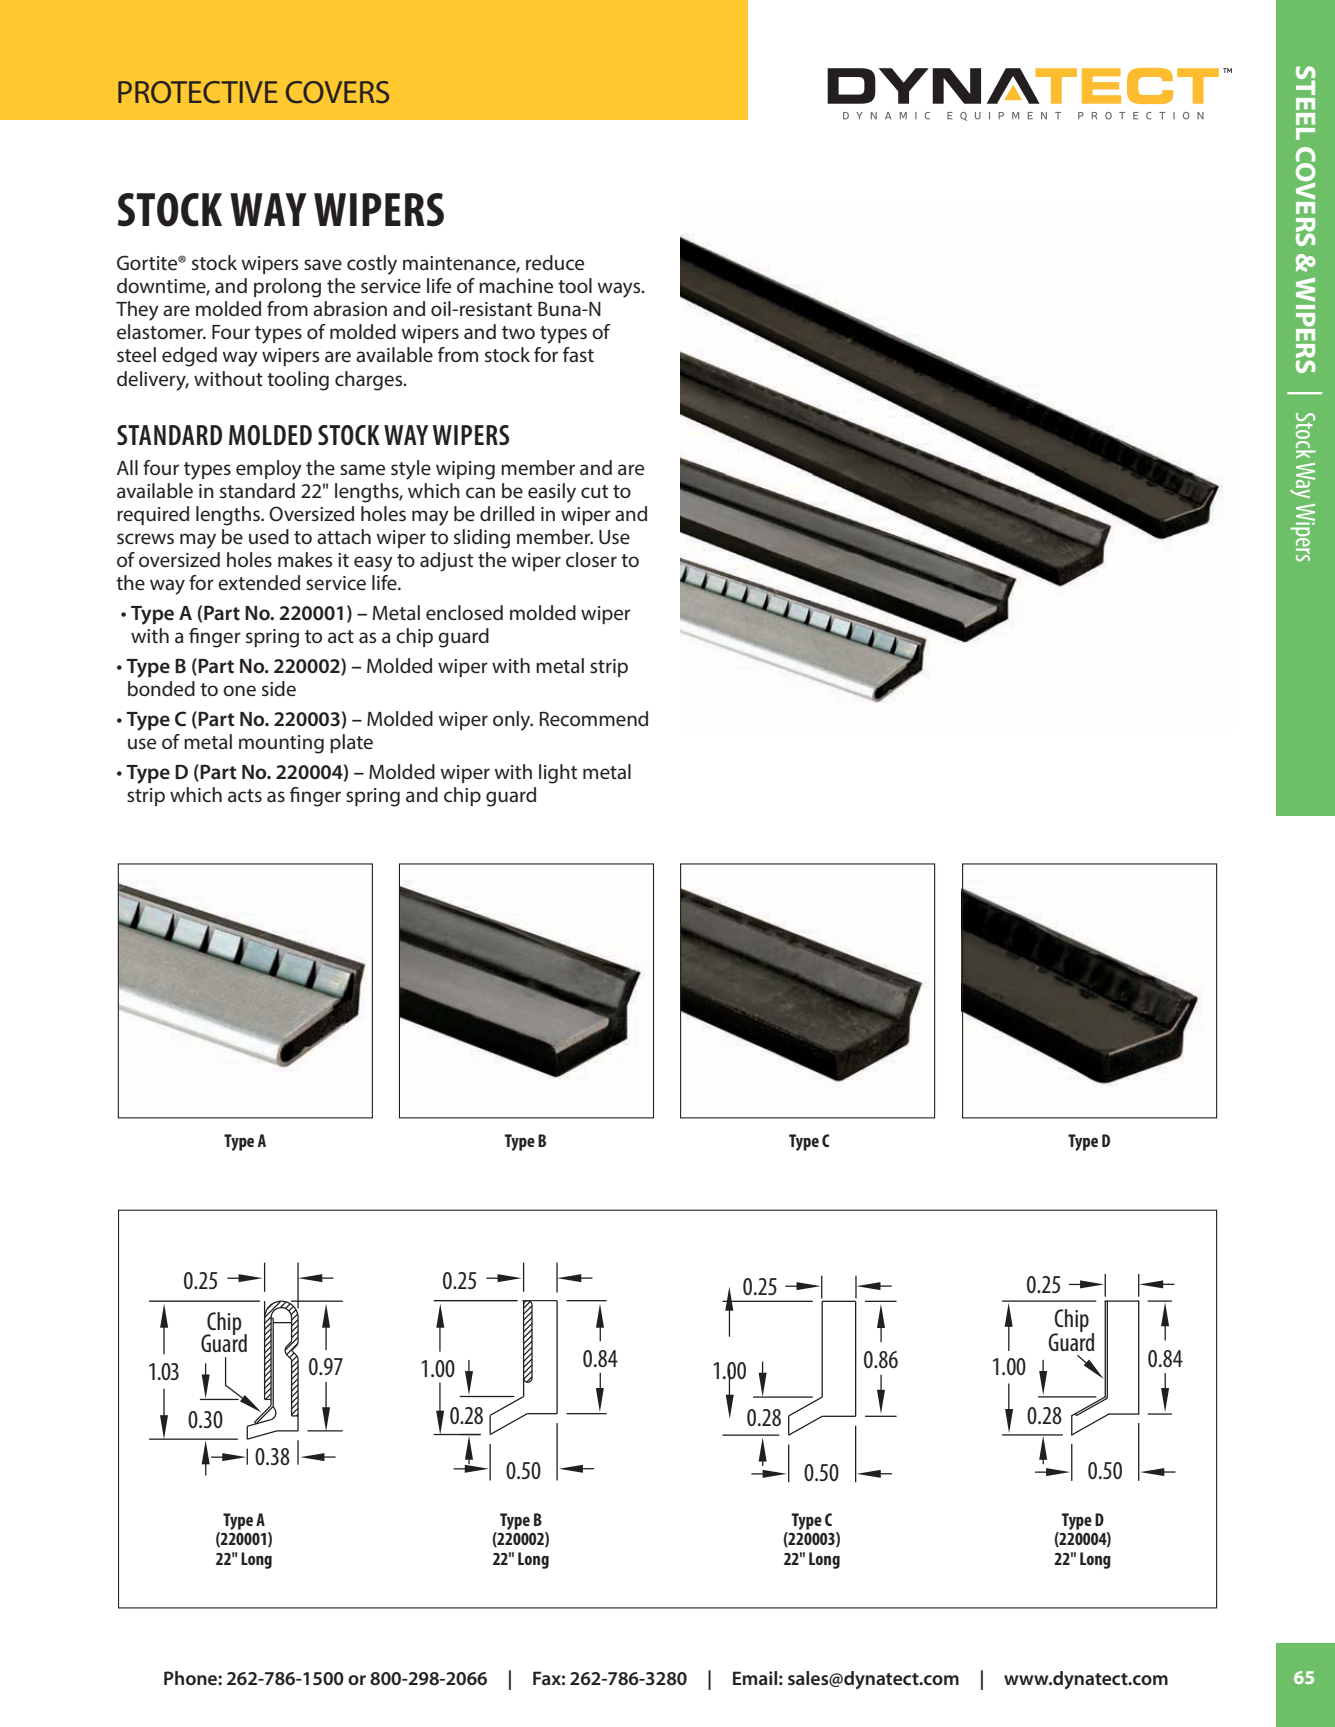  I want to click on plate, so click(351, 743).
